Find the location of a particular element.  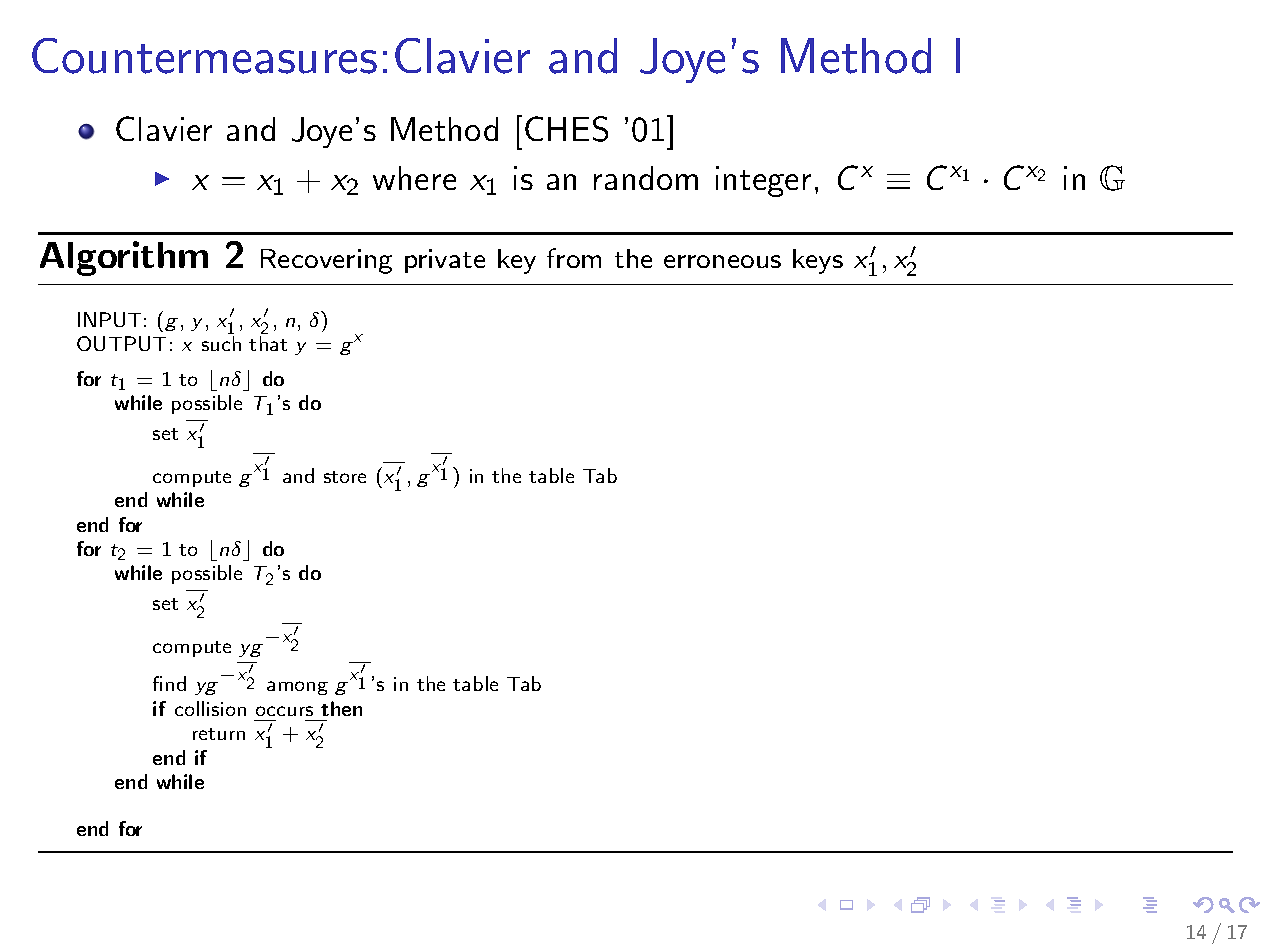

where is located at coordinates (414, 178).
